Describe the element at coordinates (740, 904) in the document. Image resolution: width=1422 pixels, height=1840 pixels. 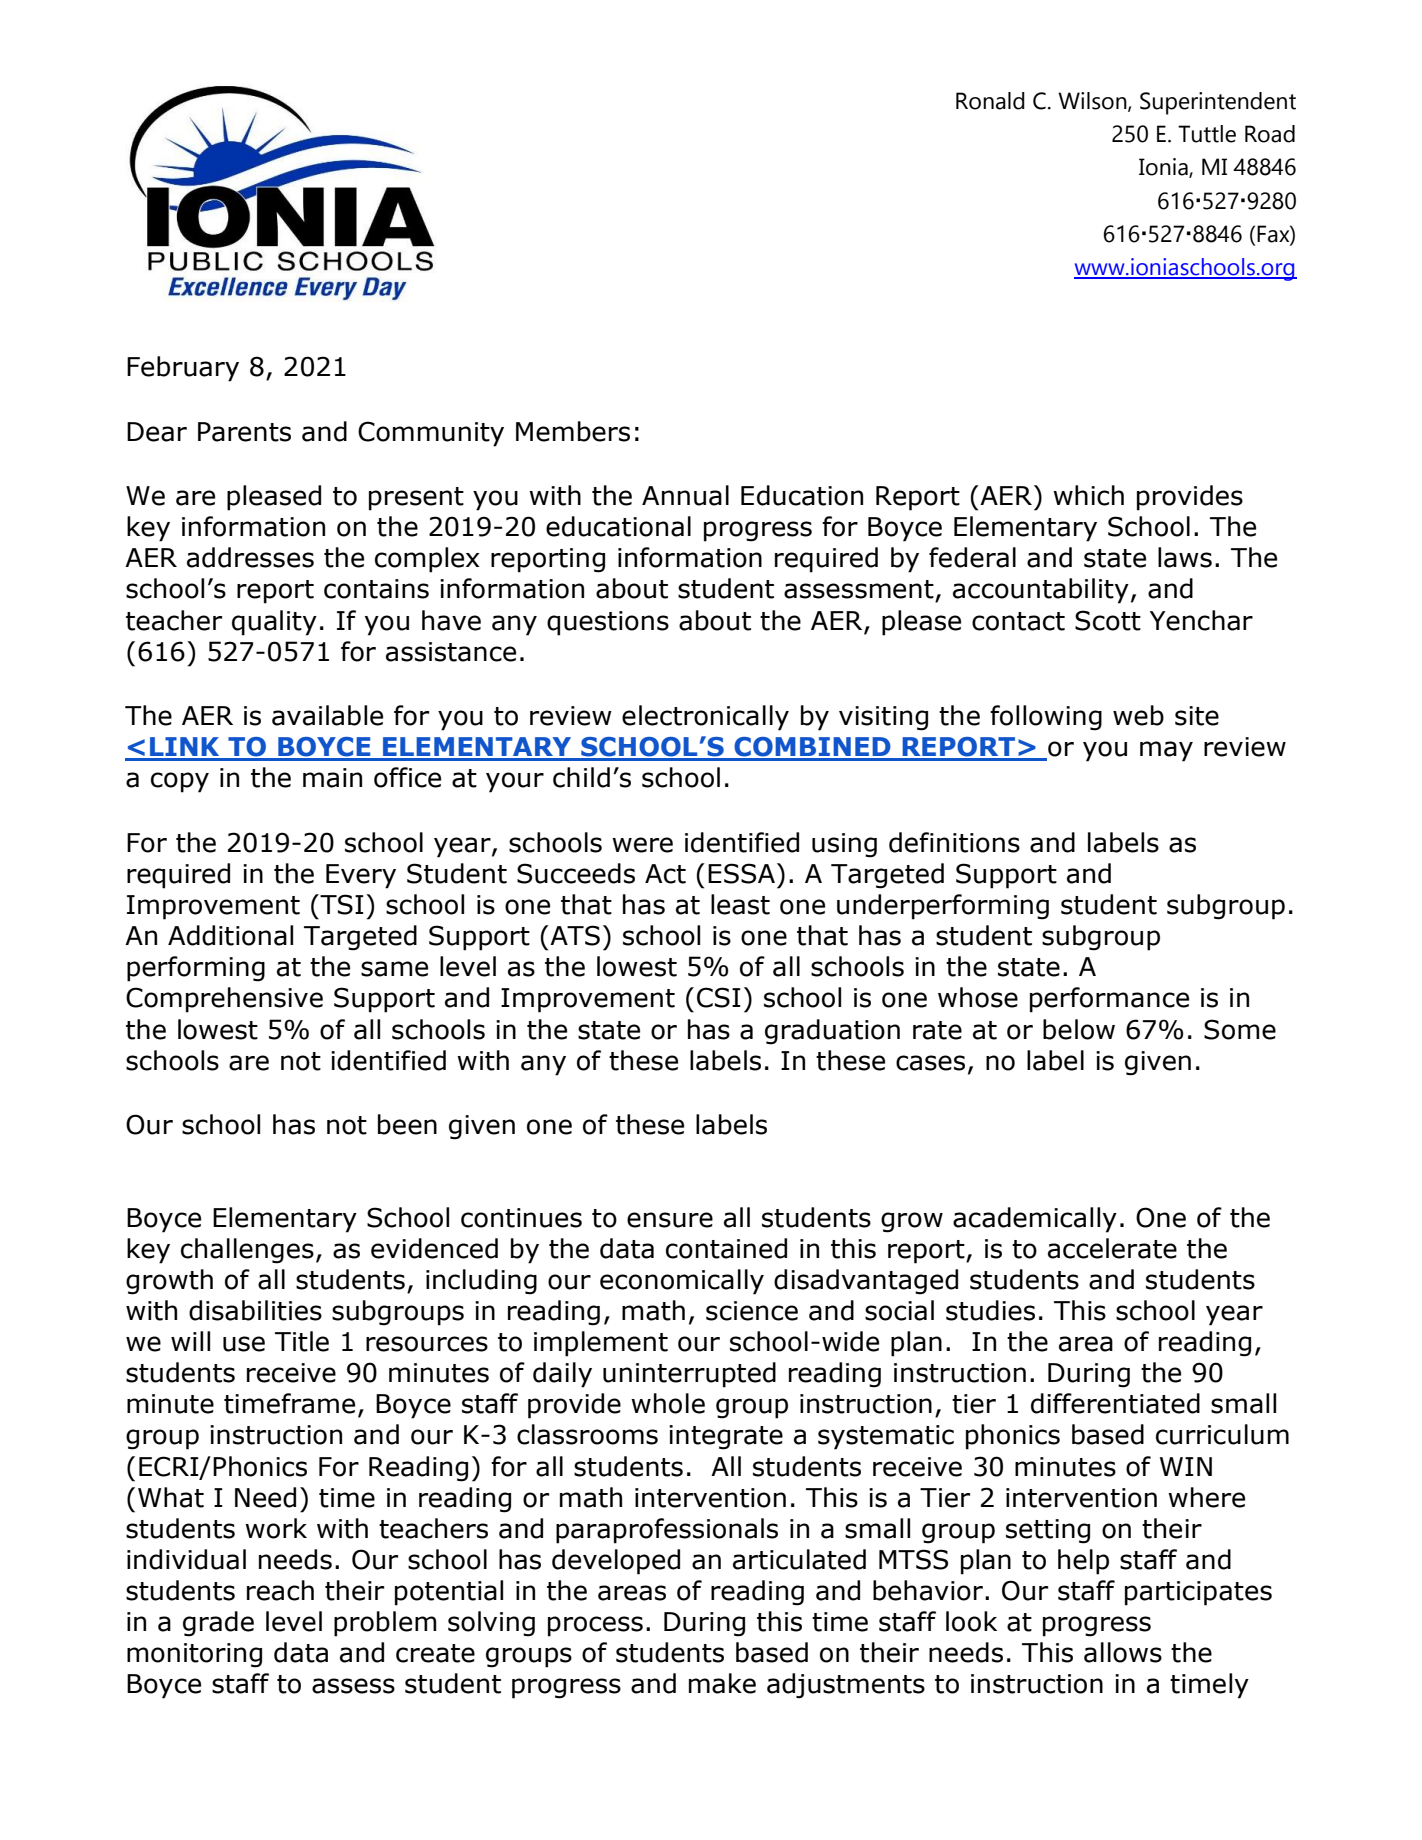
I see `least` at that location.
